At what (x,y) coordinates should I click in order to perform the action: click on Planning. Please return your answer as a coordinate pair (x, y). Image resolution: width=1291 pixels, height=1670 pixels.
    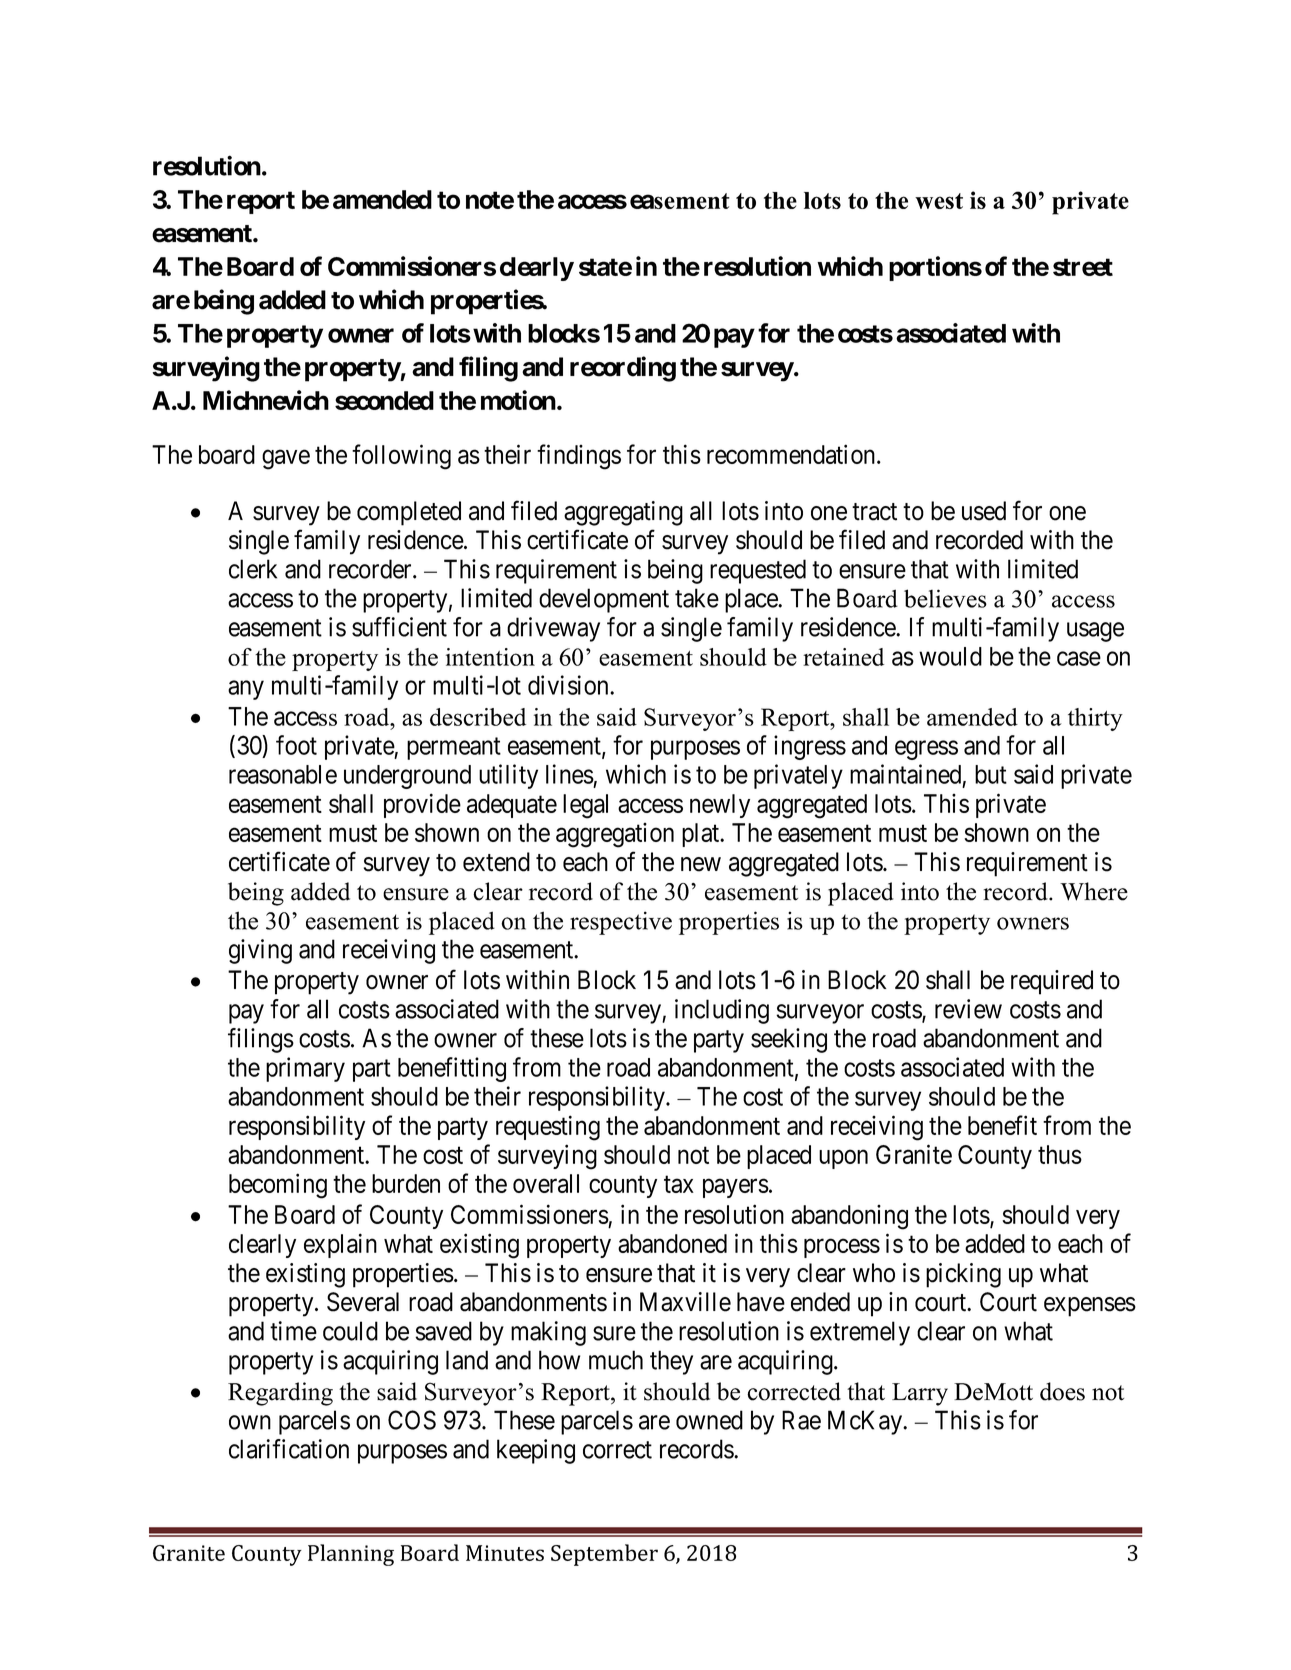
    Looking at the image, I should click on (351, 1555).
